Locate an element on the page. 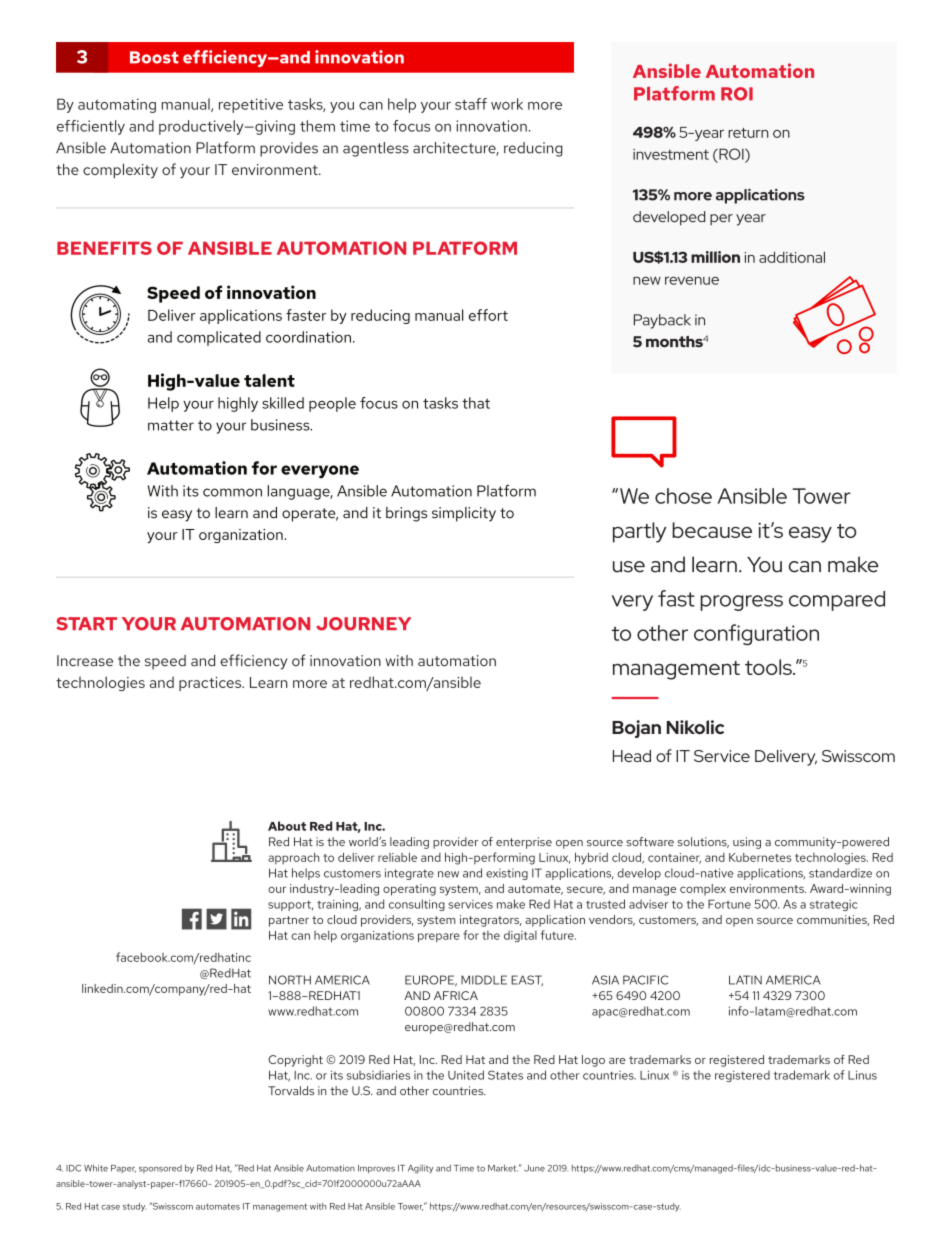 This image has height=1233, width=952. staff is located at coordinates (471, 104).
